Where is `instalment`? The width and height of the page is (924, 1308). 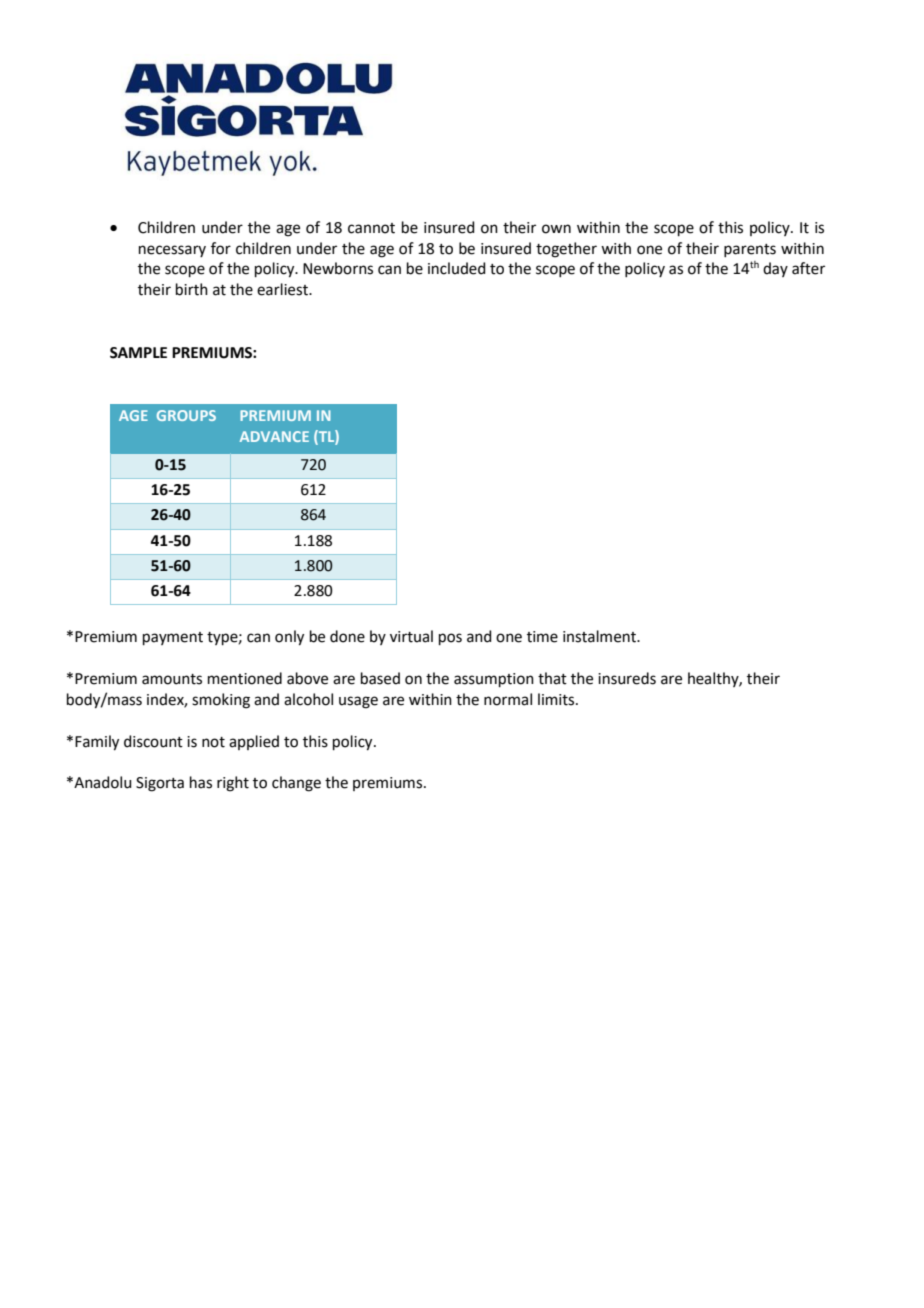 instalment is located at coordinates (600, 636).
